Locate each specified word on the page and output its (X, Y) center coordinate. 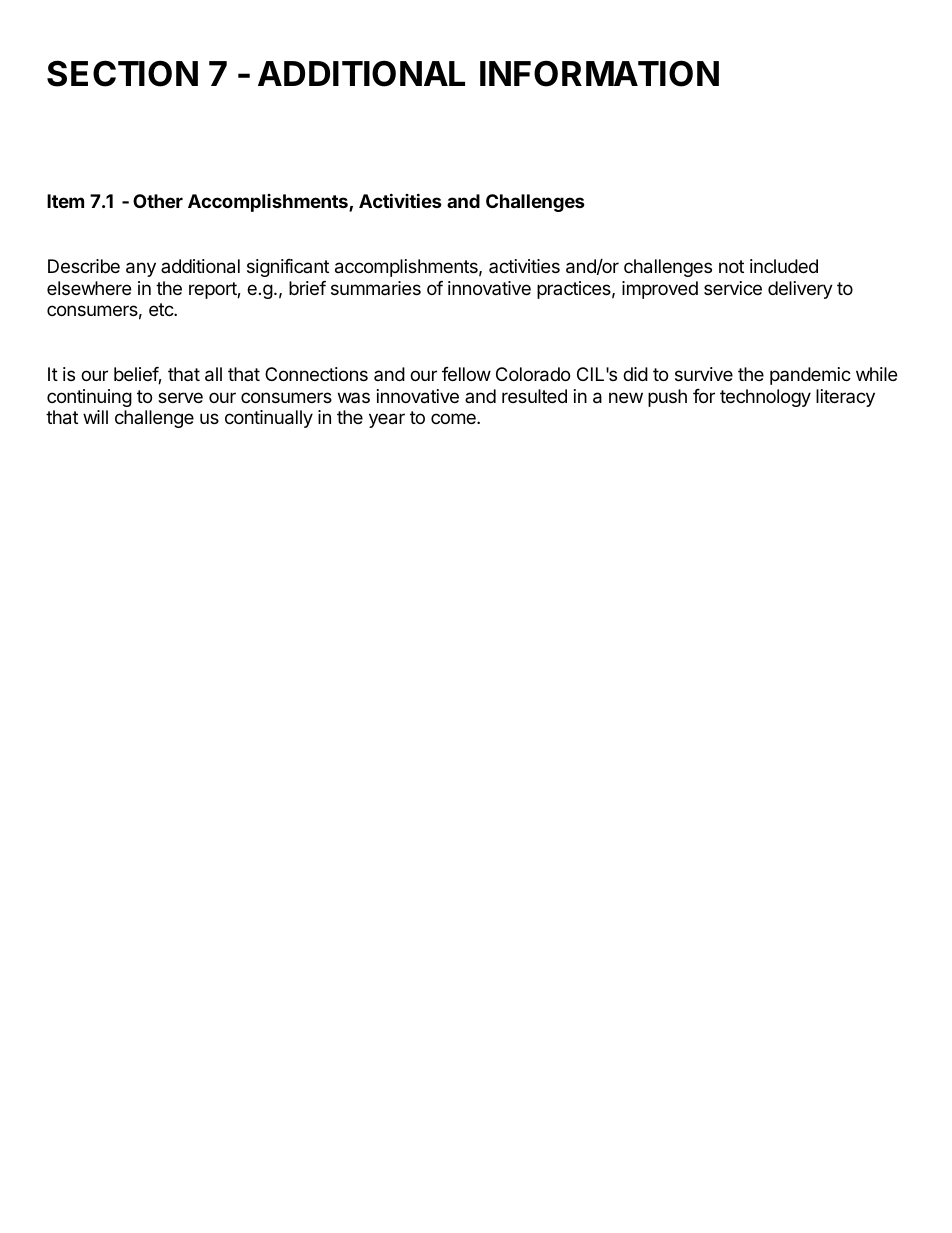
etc (162, 309)
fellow (466, 374)
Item (65, 201)
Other (158, 201)
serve (180, 397)
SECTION (122, 73)
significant (288, 268)
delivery (800, 290)
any (141, 269)
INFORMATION (599, 73)
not (731, 266)
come (454, 418)
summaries (376, 288)
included (784, 266)
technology (765, 398)
